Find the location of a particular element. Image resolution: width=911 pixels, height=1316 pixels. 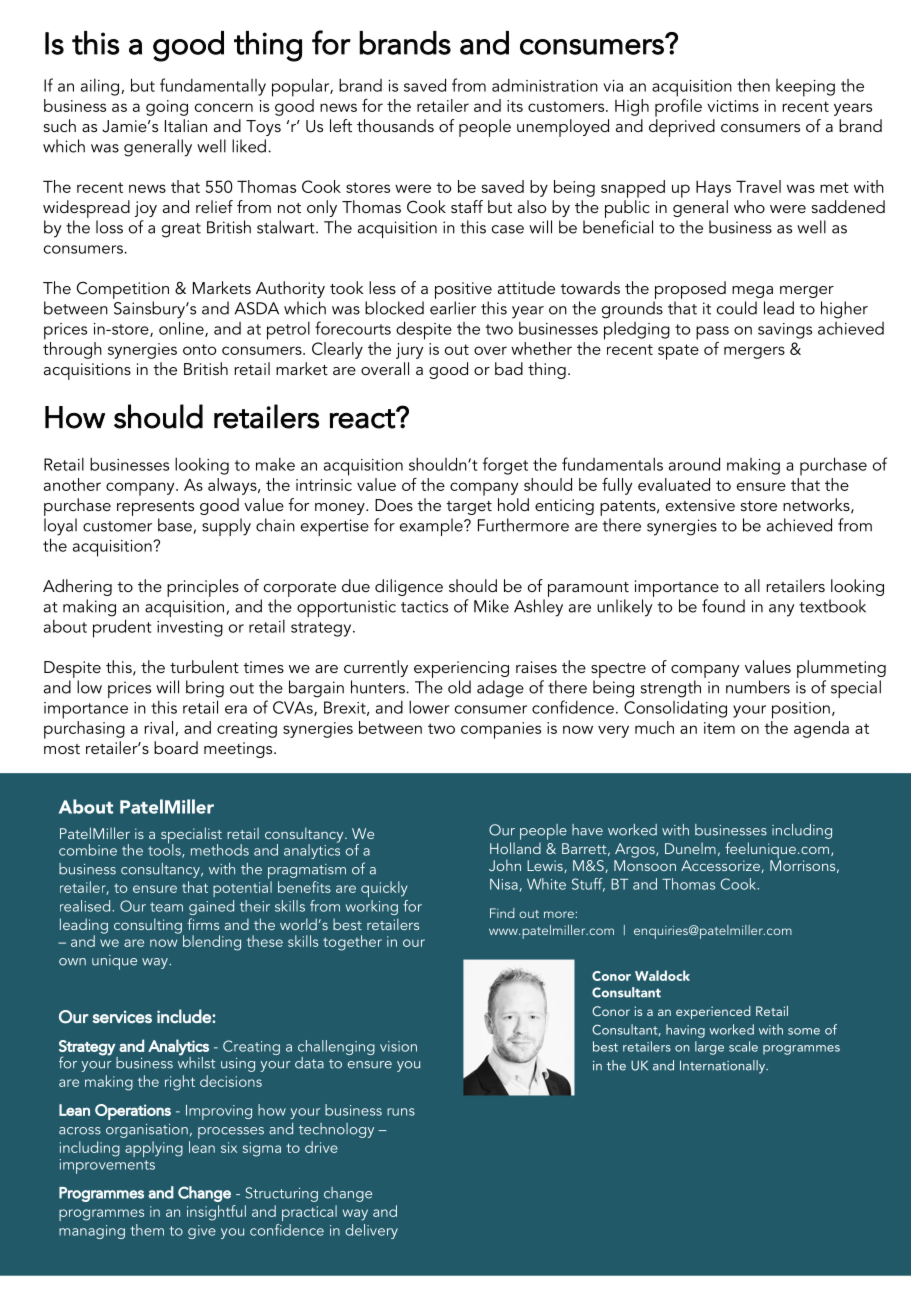

numbers is located at coordinates (758, 687).
